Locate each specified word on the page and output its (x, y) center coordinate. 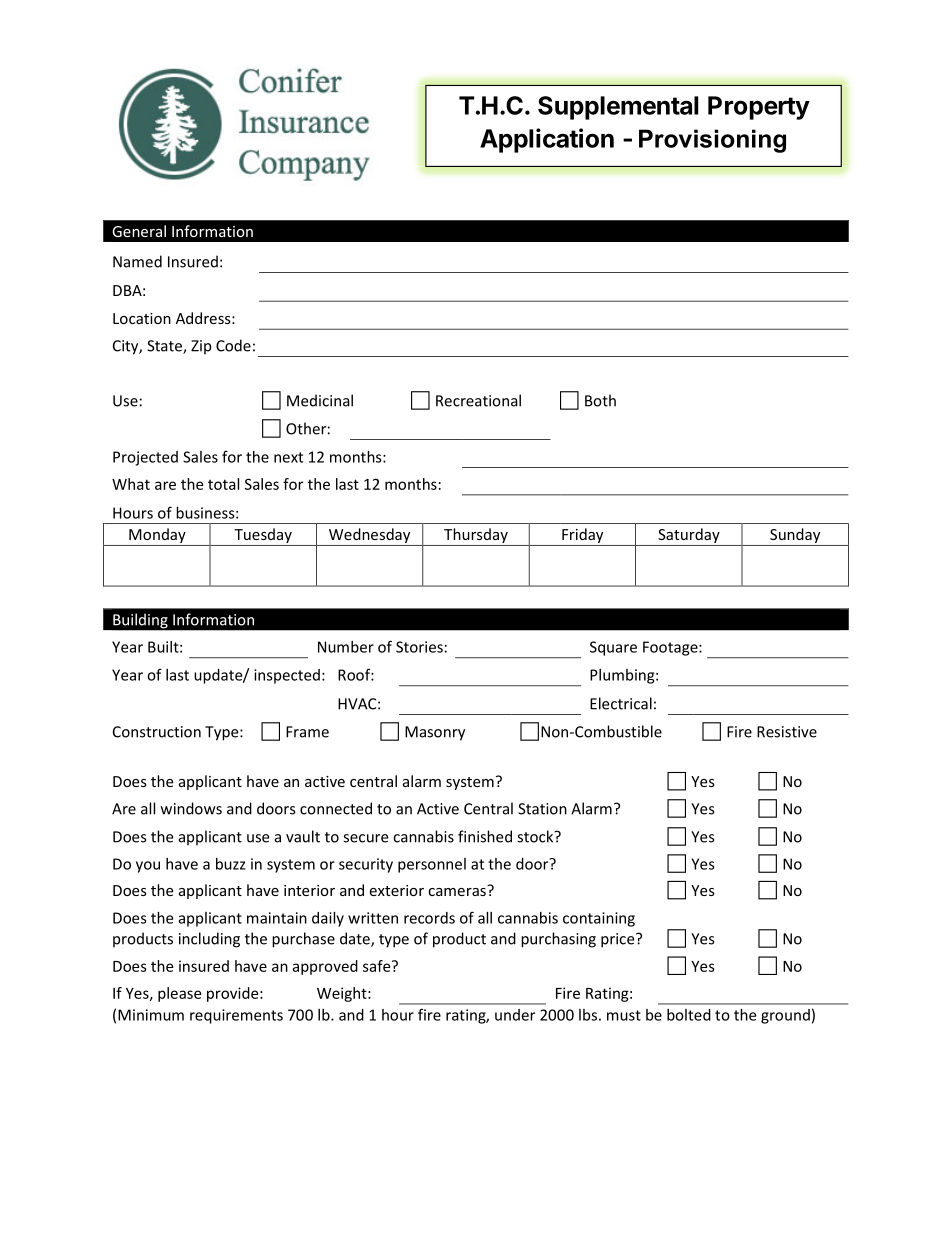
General (139, 231)
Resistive (787, 732)
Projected (145, 458)
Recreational (478, 400)
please (179, 994)
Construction (157, 732)
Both (600, 400)
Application (547, 140)
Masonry (435, 733)
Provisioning (712, 141)
